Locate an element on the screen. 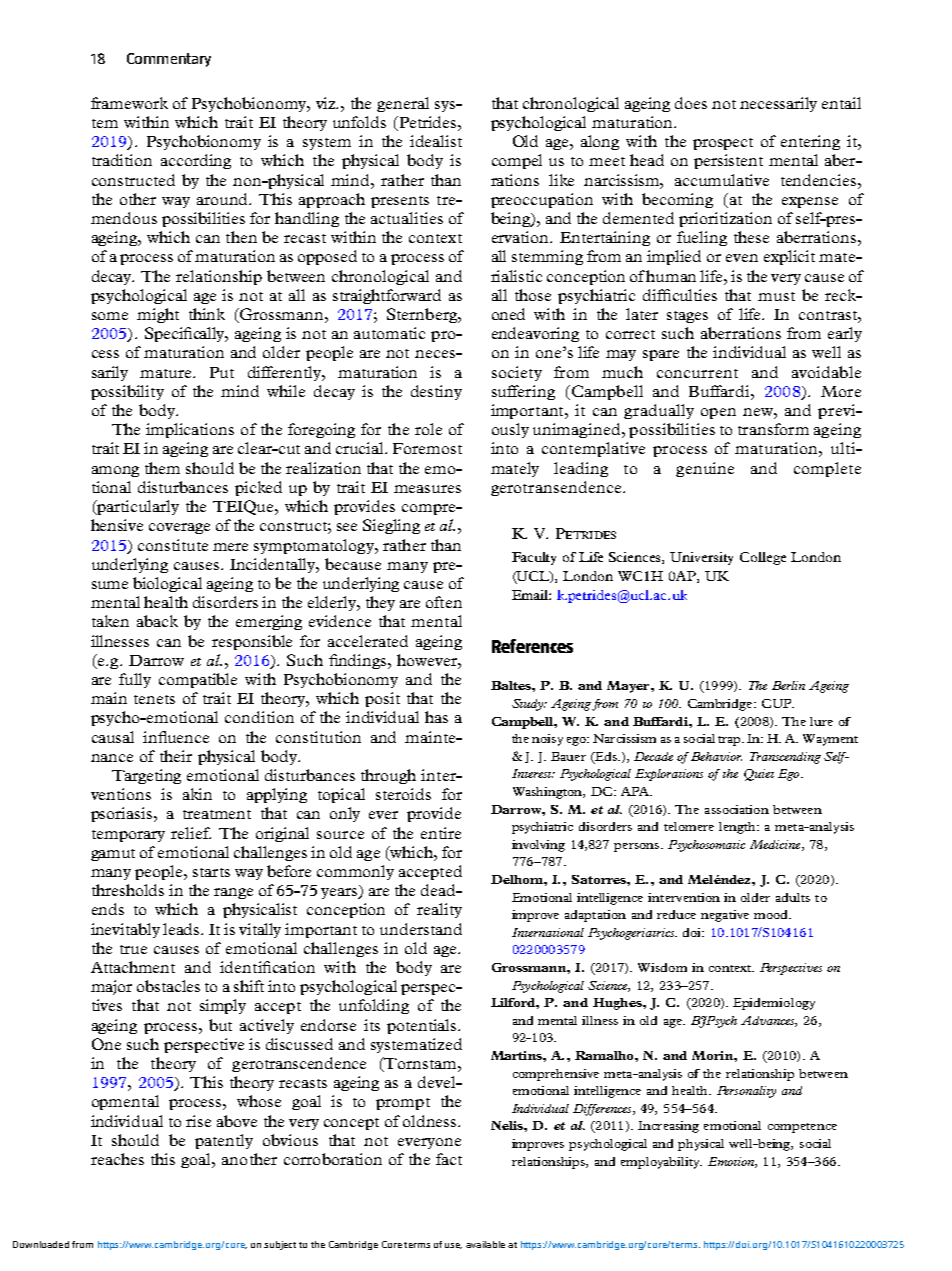 The image size is (952, 1271). often is located at coordinates (444, 602).
